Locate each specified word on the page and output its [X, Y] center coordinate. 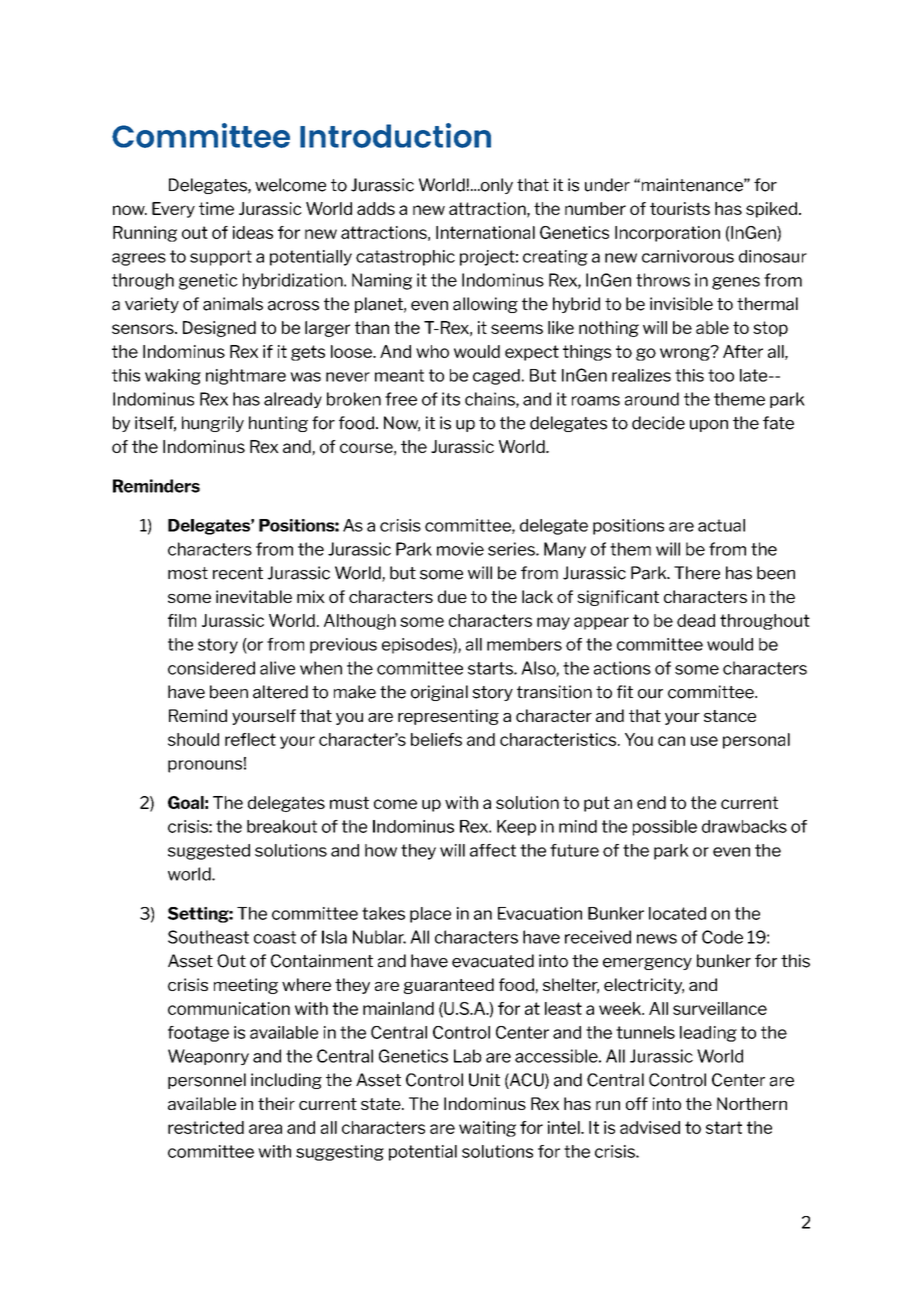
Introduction [395, 135]
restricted [206, 1127]
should [193, 739]
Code [722, 937]
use [704, 741]
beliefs [436, 739]
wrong [686, 353]
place [430, 915]
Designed [219, 329]
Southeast [208, 937]
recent [238, 573]
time [216, 208]
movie [460, 549]
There [697, 573]
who [432, 351]
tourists [680, 208]
